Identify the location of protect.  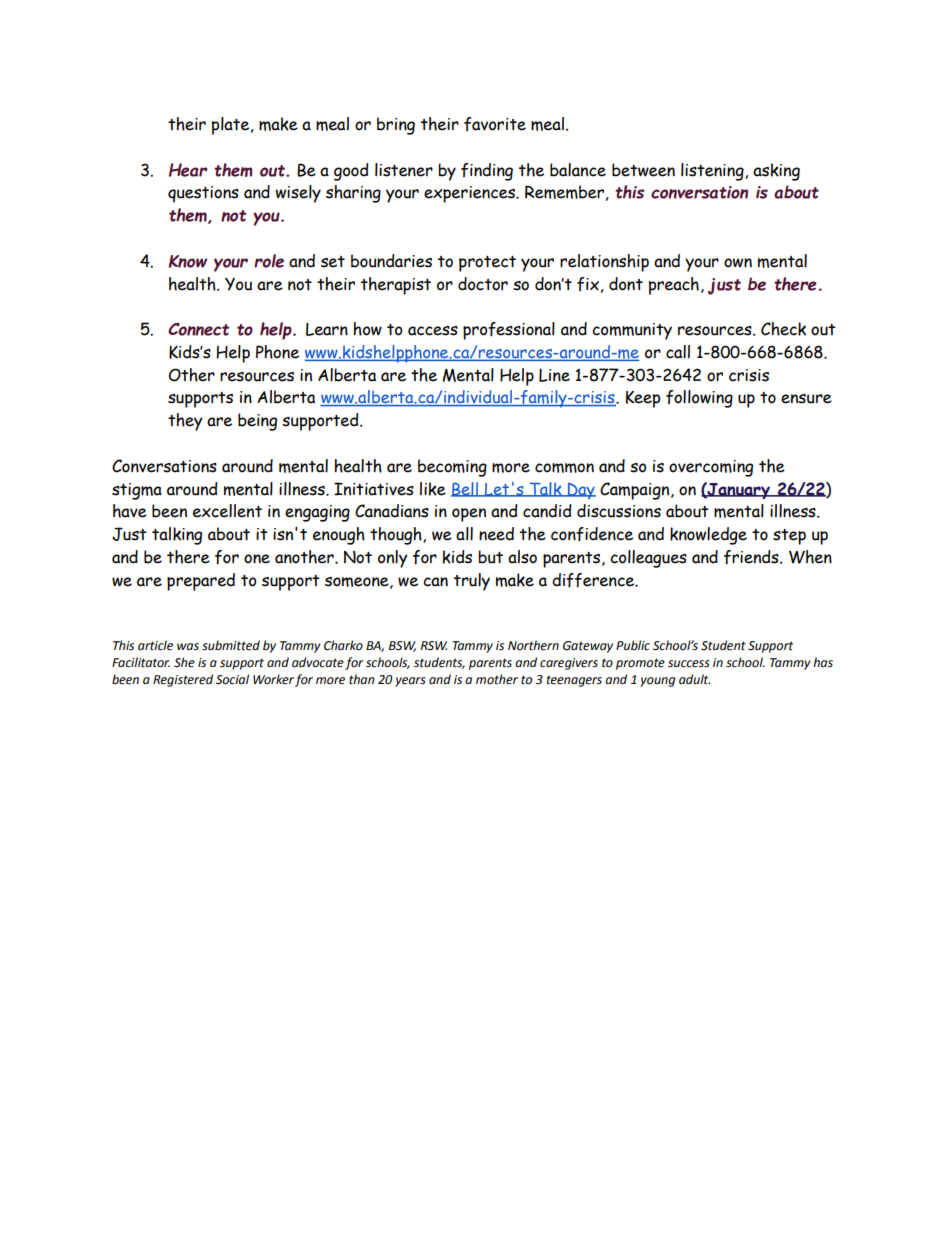
(487, 264).
